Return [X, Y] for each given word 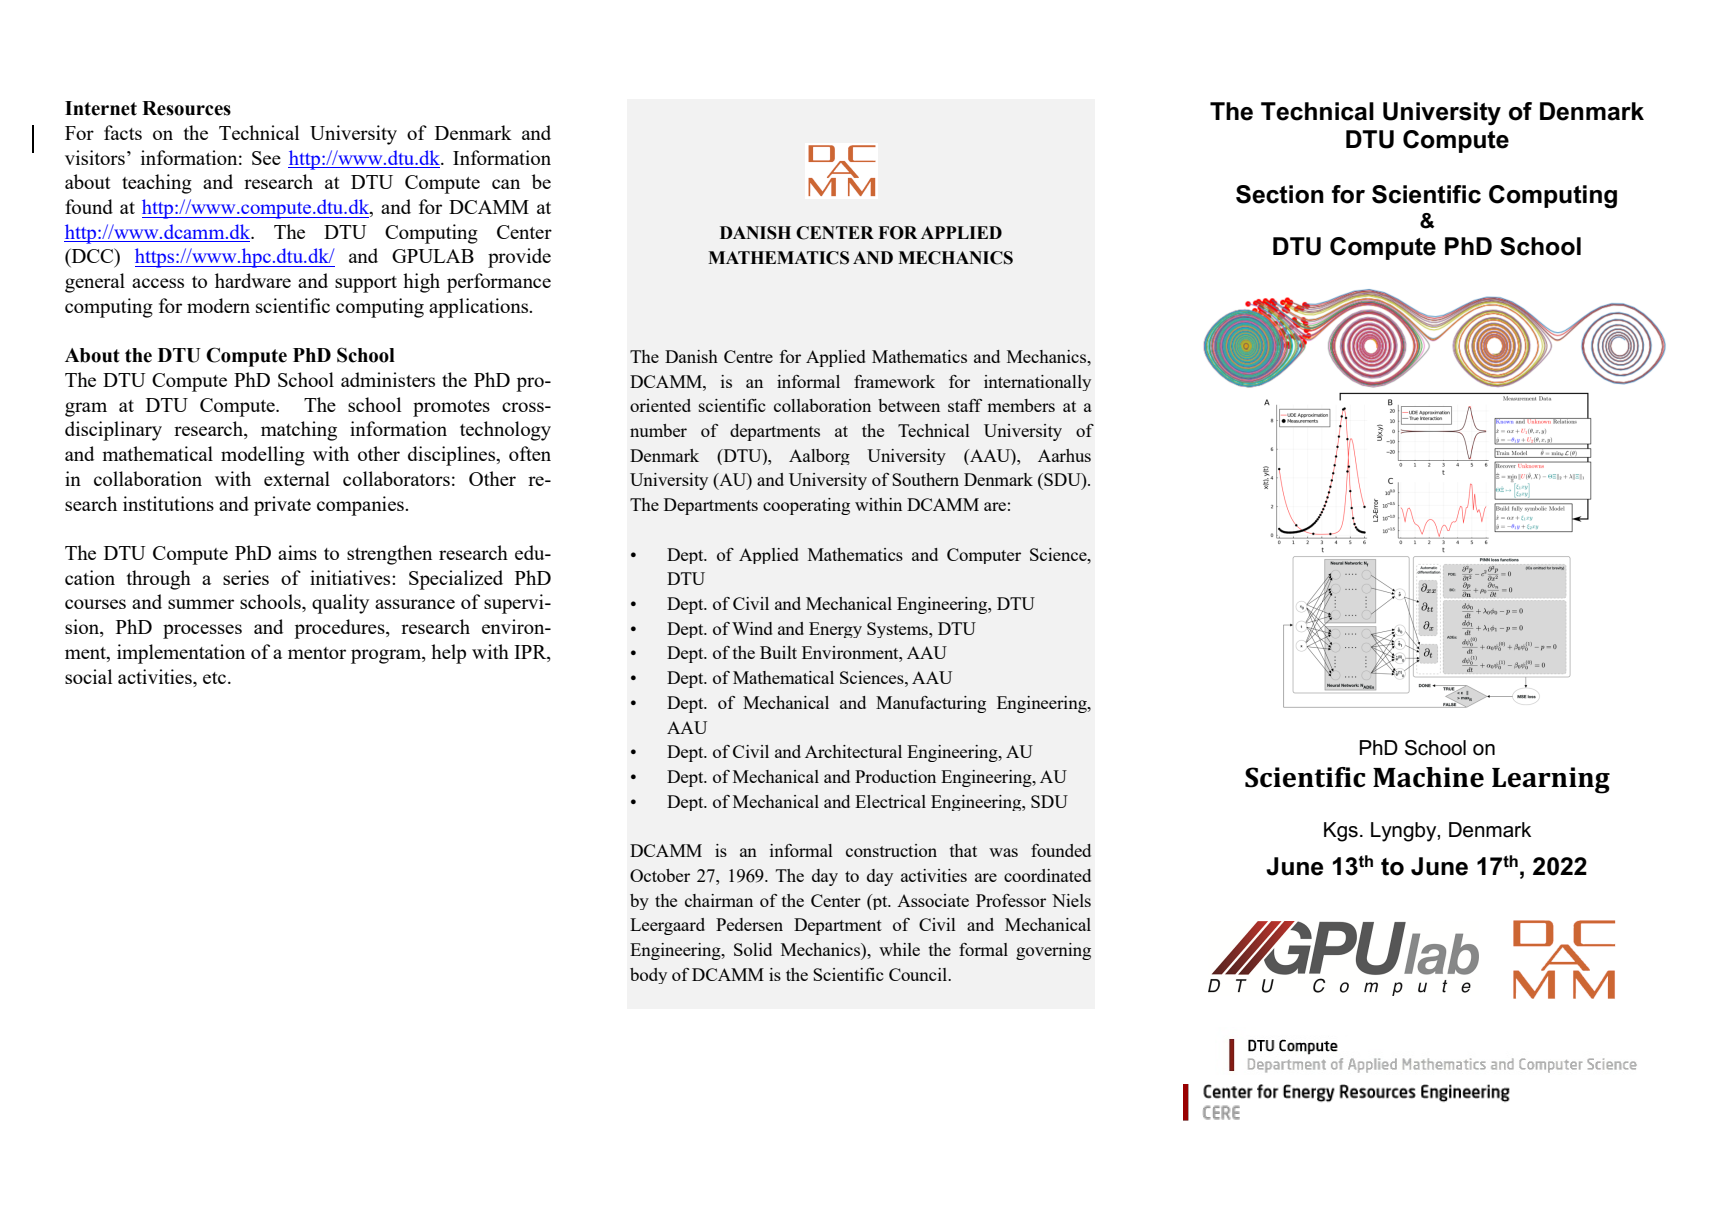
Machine [1428, 777]
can [506, 184]
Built [778, 652]
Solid [753, 949]
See [266, 158]
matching [299, 431]
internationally [1037, 383]
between [909, 405]
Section [1280, 194]
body [648, 976]
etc [216, 678]
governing [1053, 951]
